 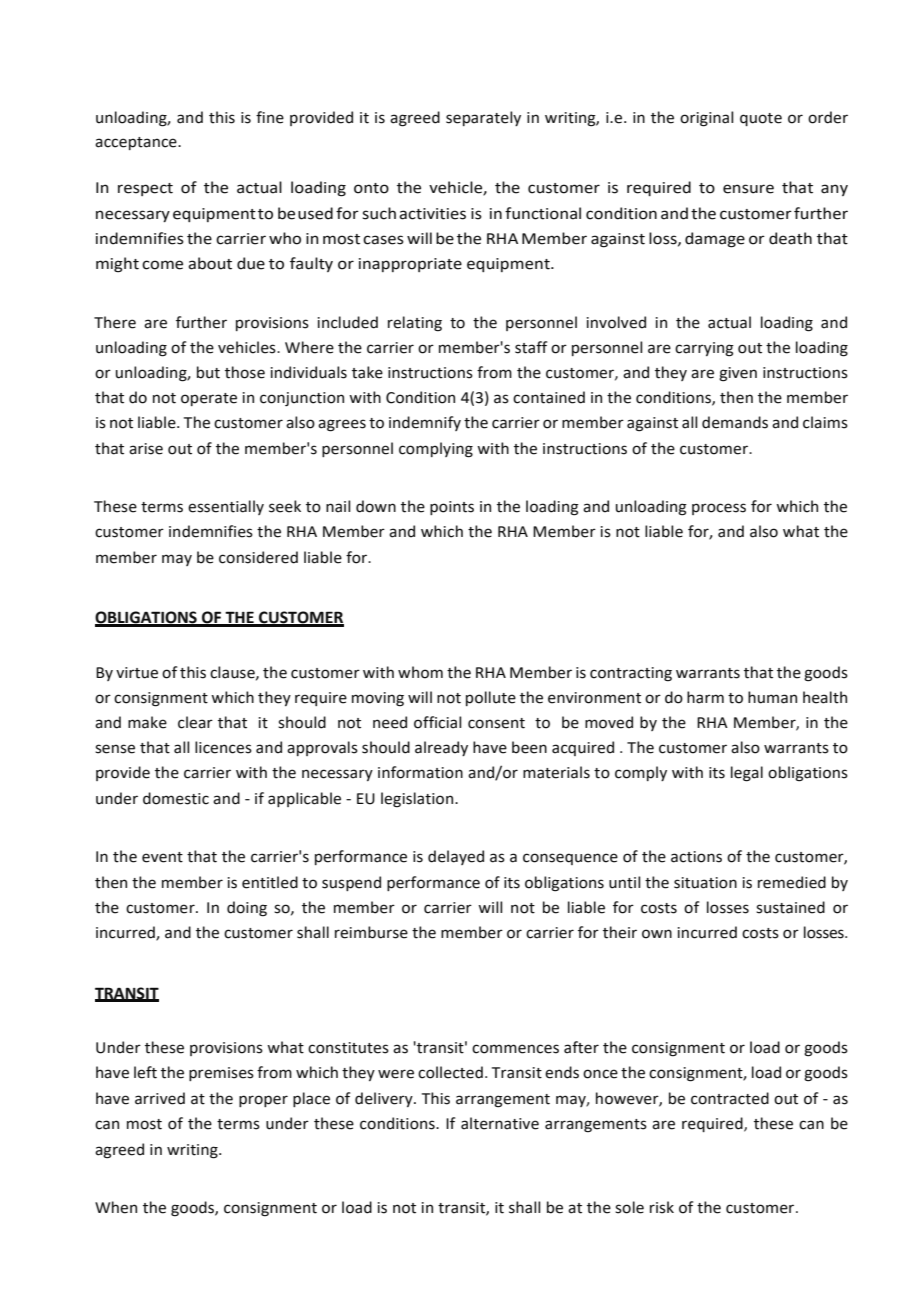 What do you see at coordinates (137, 143) in the image?
I see `acceptance` at bounding box center [137, 143].
